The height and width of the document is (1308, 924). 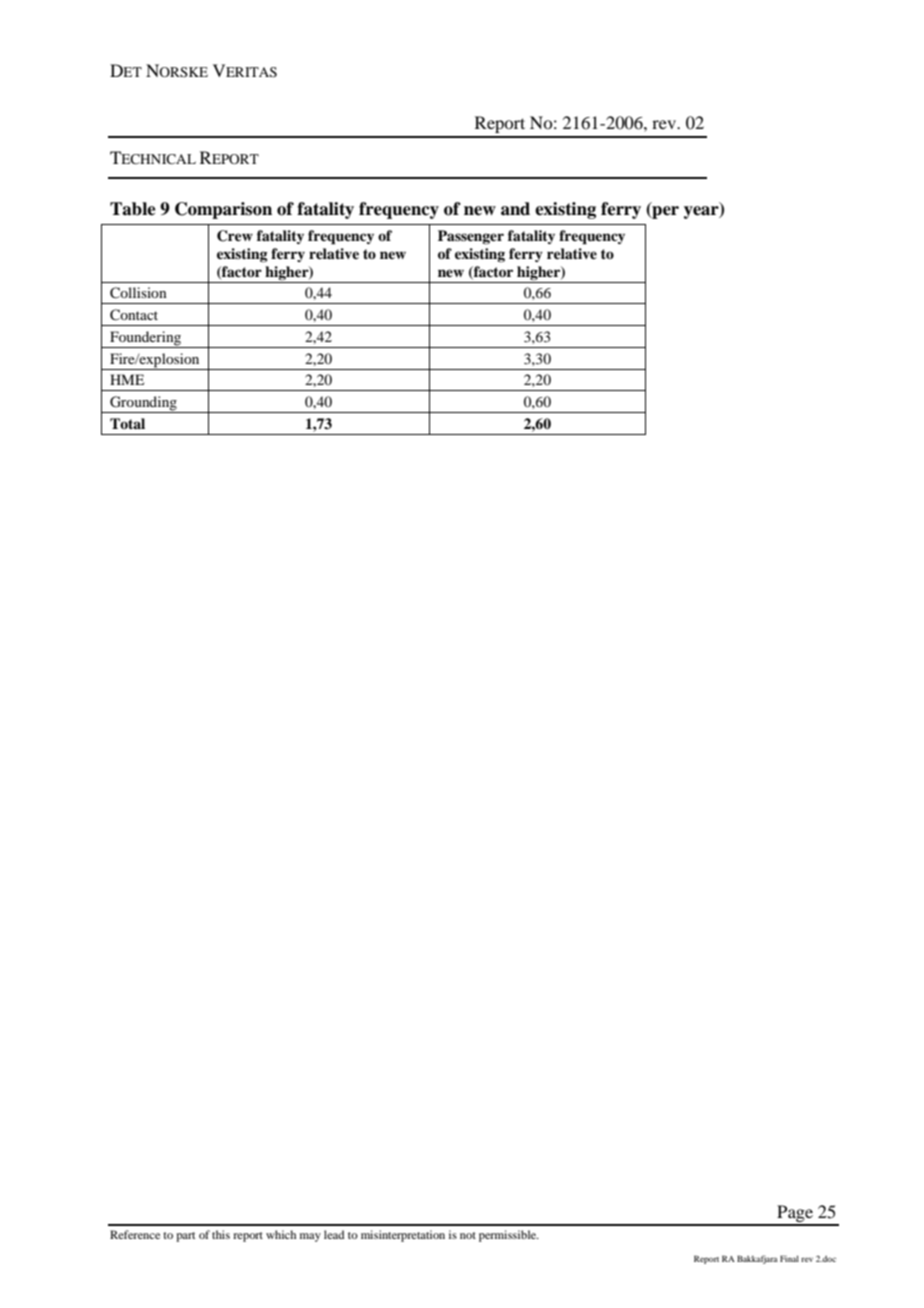 What do you see at coordinates (508, 1236) in the document?
I see `permissible` at bounding box center [508, 1236].
